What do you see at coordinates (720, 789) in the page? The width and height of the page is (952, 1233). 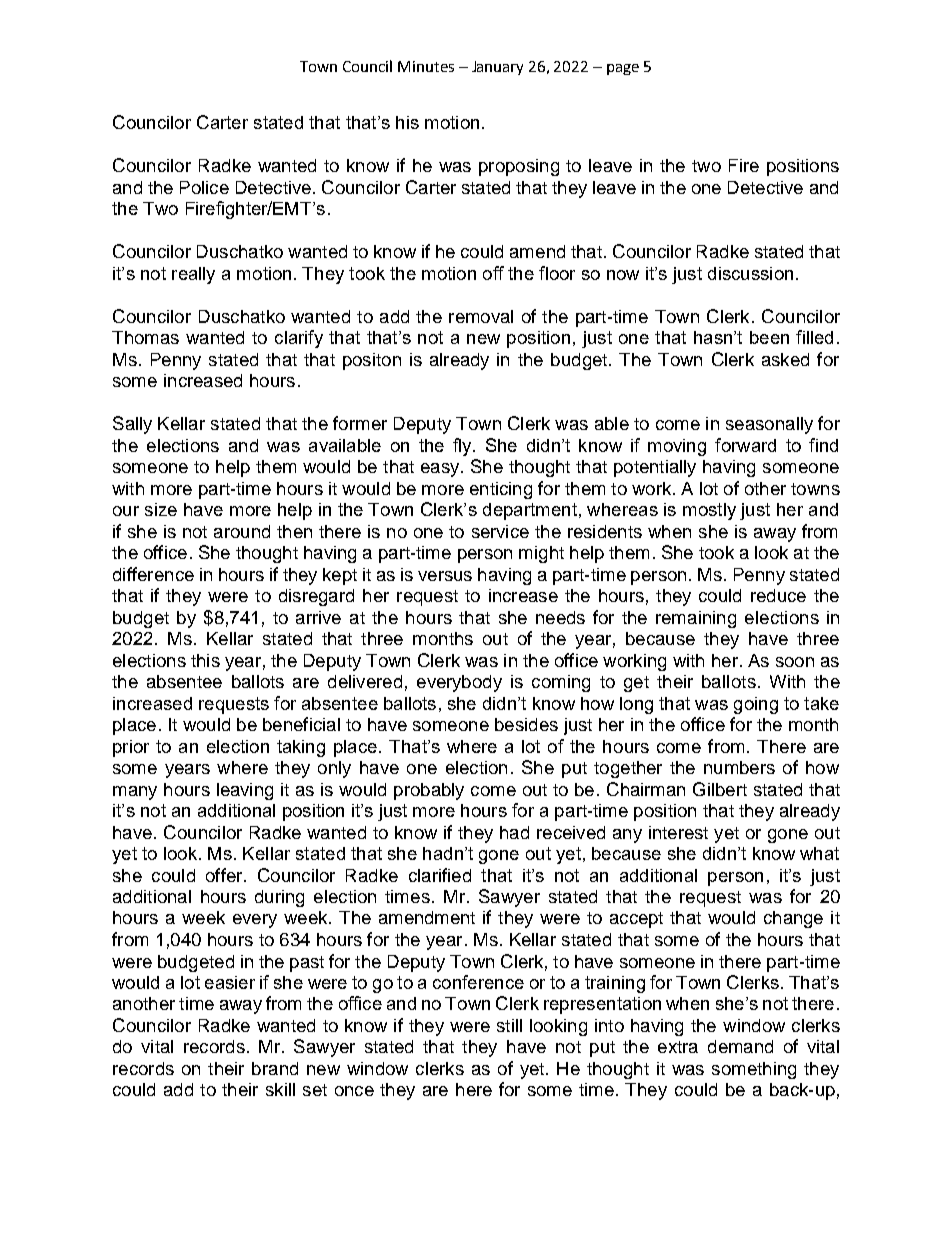 I see `Gilbert` at bounding box center [720, 789].
